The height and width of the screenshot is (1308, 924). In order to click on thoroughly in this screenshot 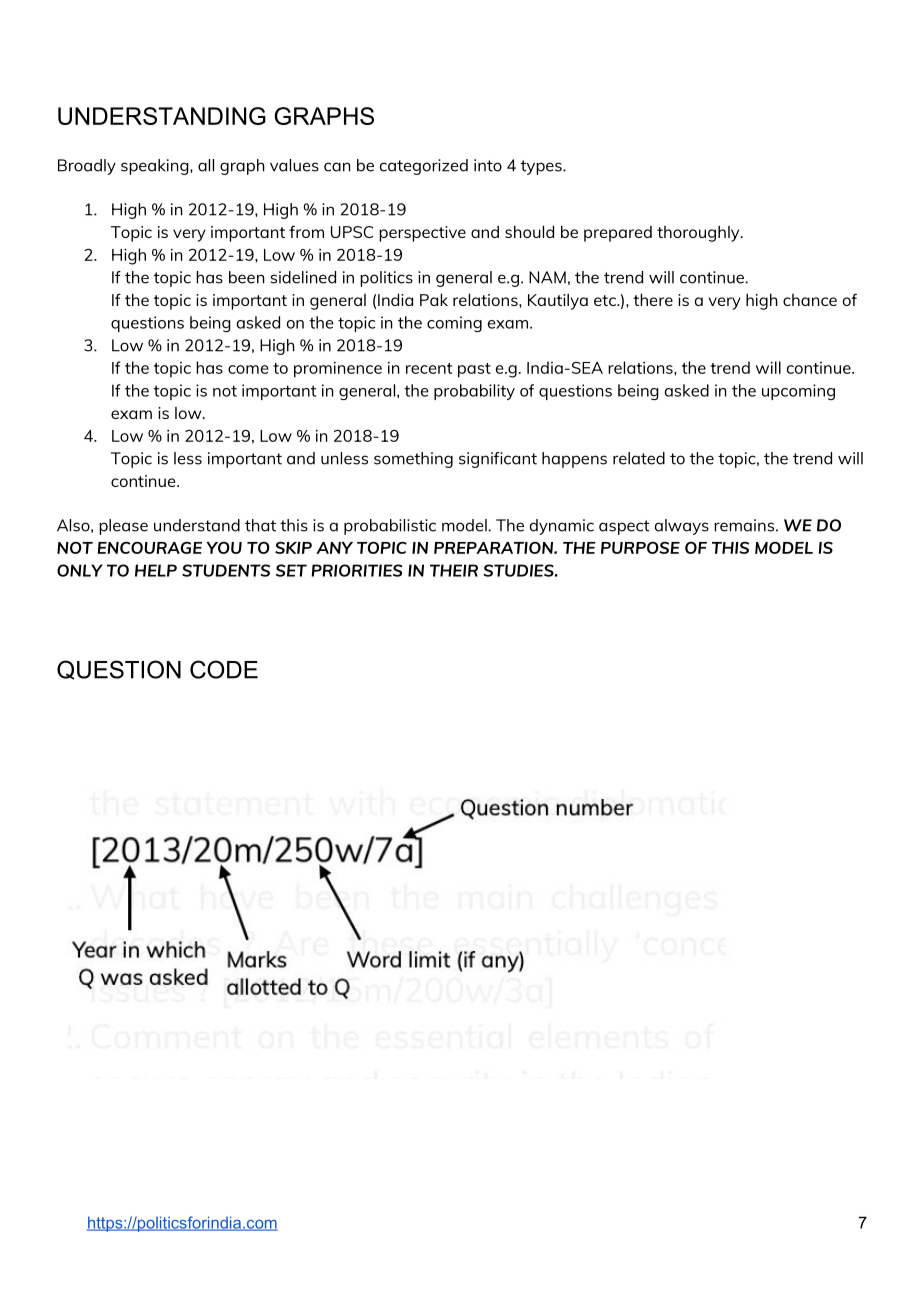, I will do `click(699, 233)`.
